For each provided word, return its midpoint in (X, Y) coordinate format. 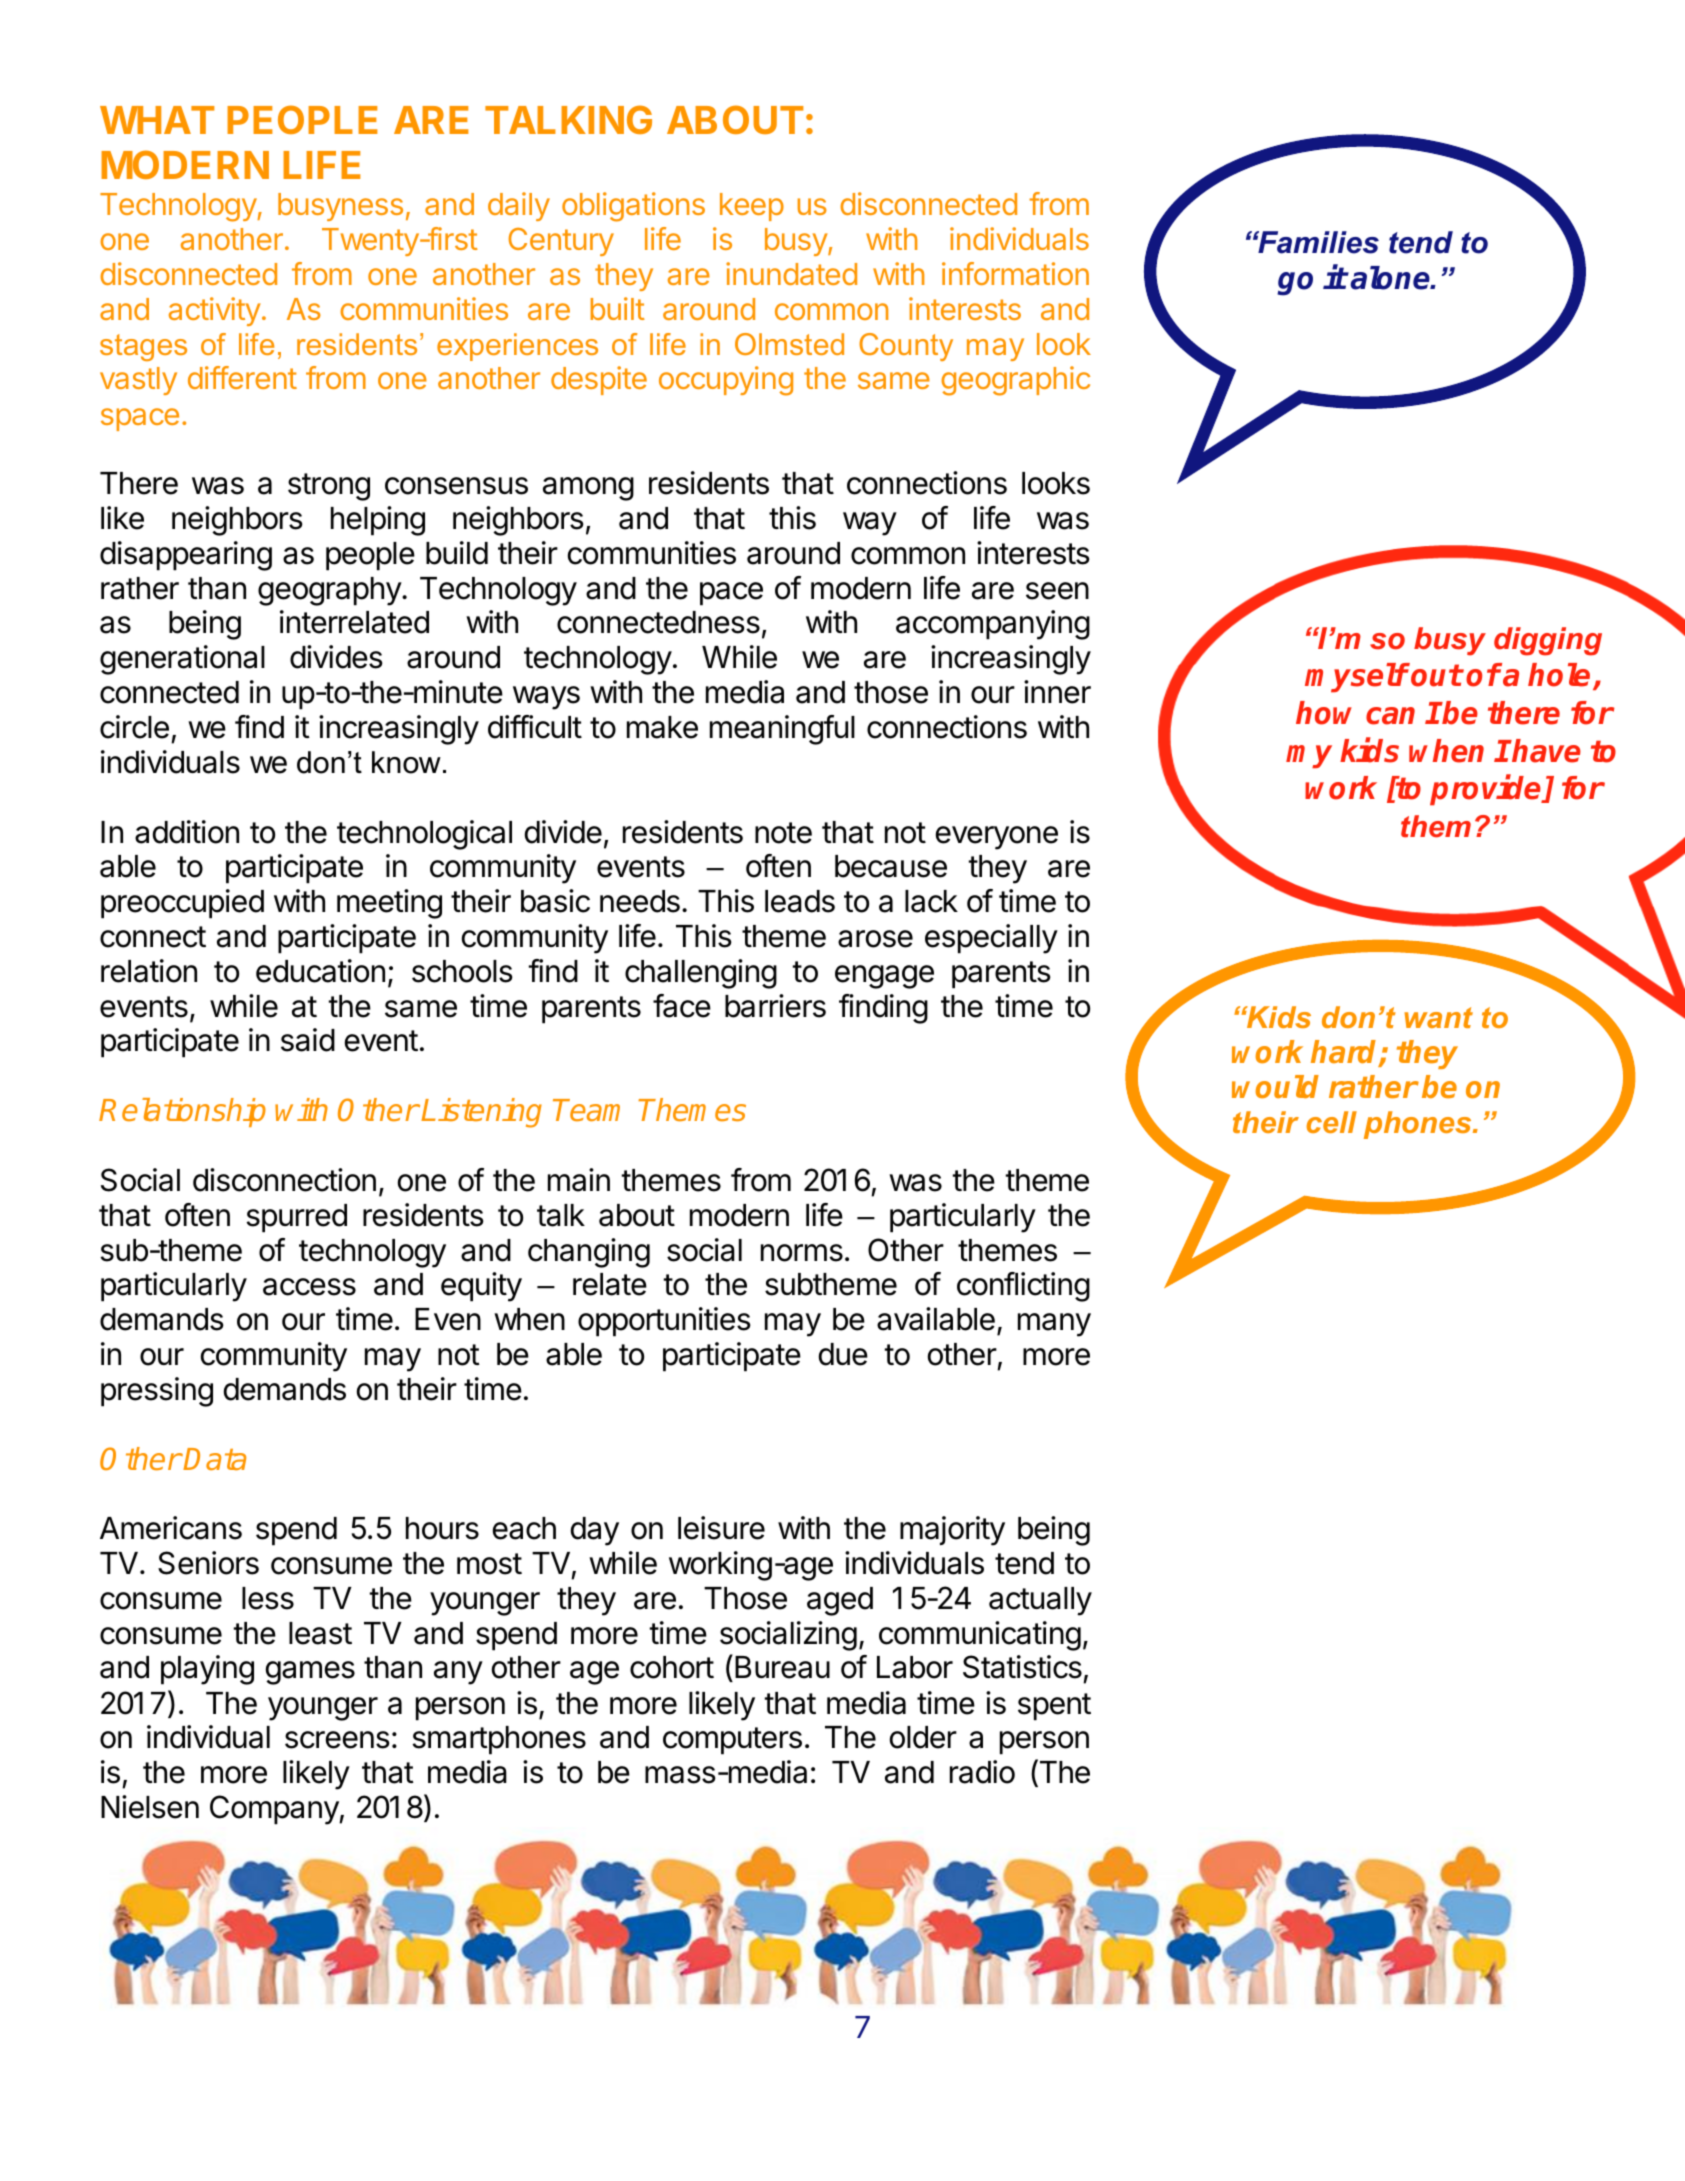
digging (1548, 641)
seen (1057, 591)
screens (337, 1740)
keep (752, 207)
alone (1391, 278)
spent (1054, 1707)
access (309, 1287)
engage (884, 977)
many (1054, 1325)
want (1438, 1017)
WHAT (157, 120)
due (843, 1354)
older (923, 1737)
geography (330, 591)
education (320, 971)
